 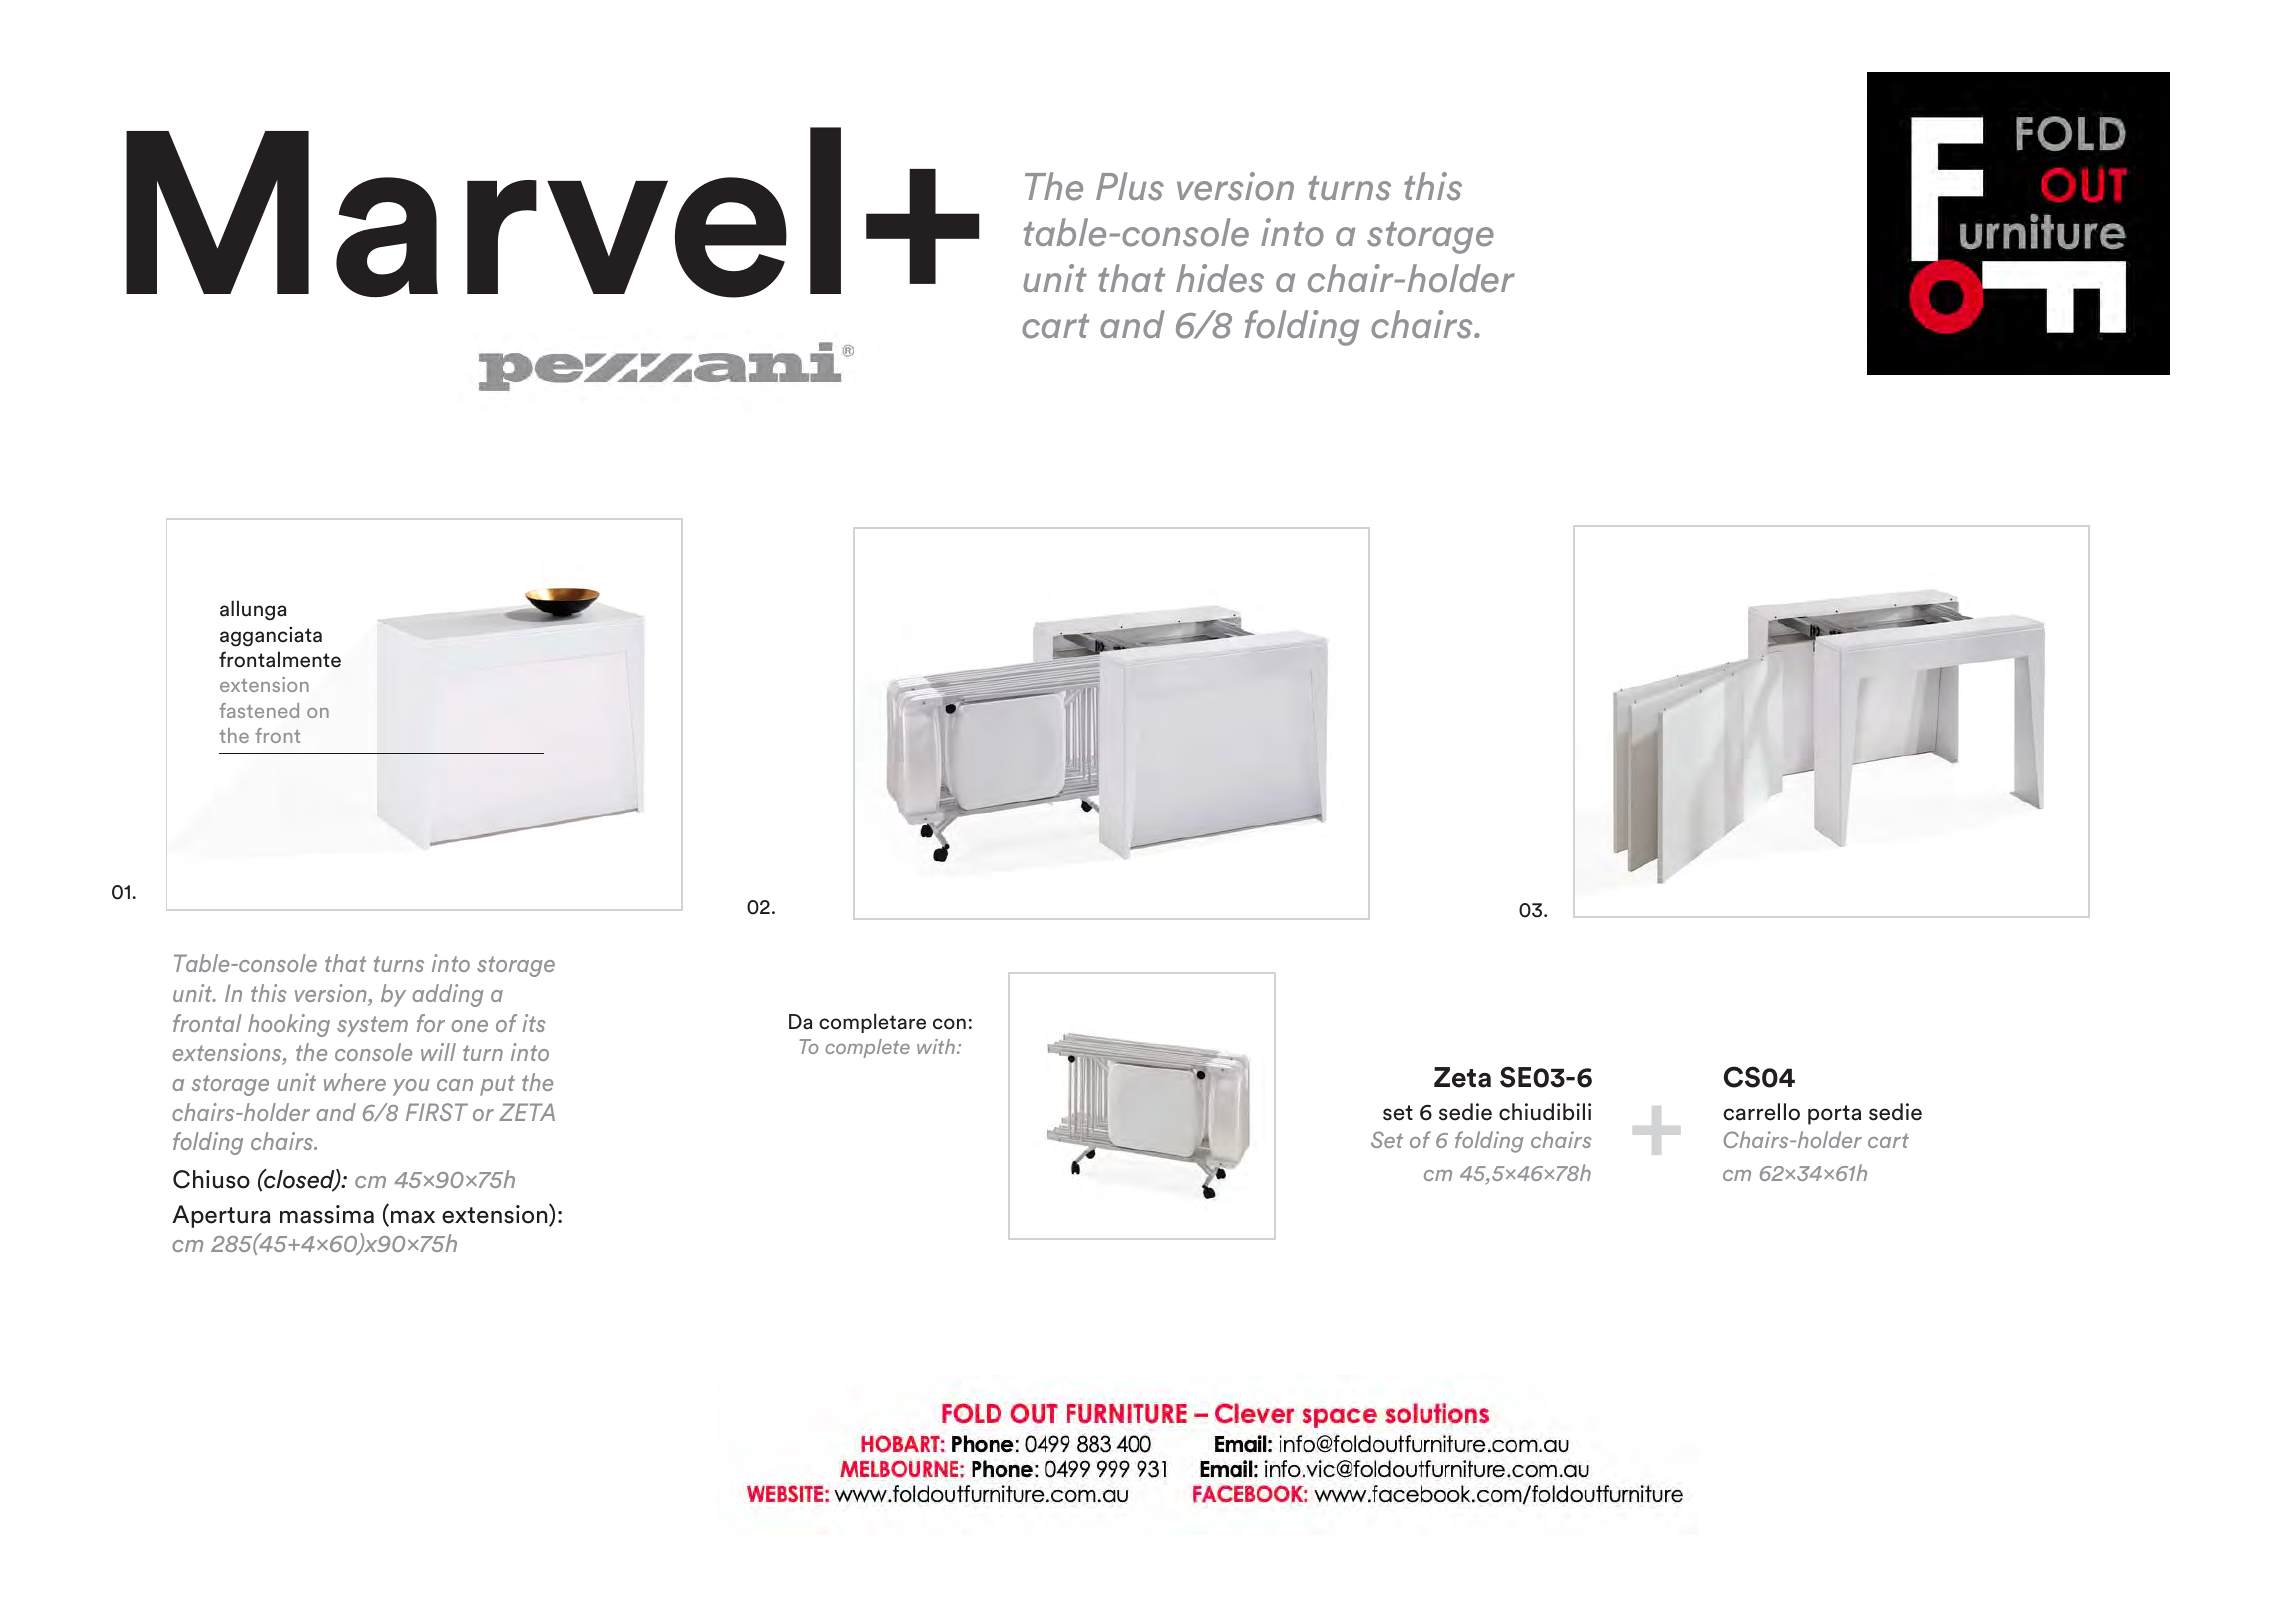 What do you see at coordinates (1220, 278) in the page?
I see `hides` at bounding box center [1220, 278].
